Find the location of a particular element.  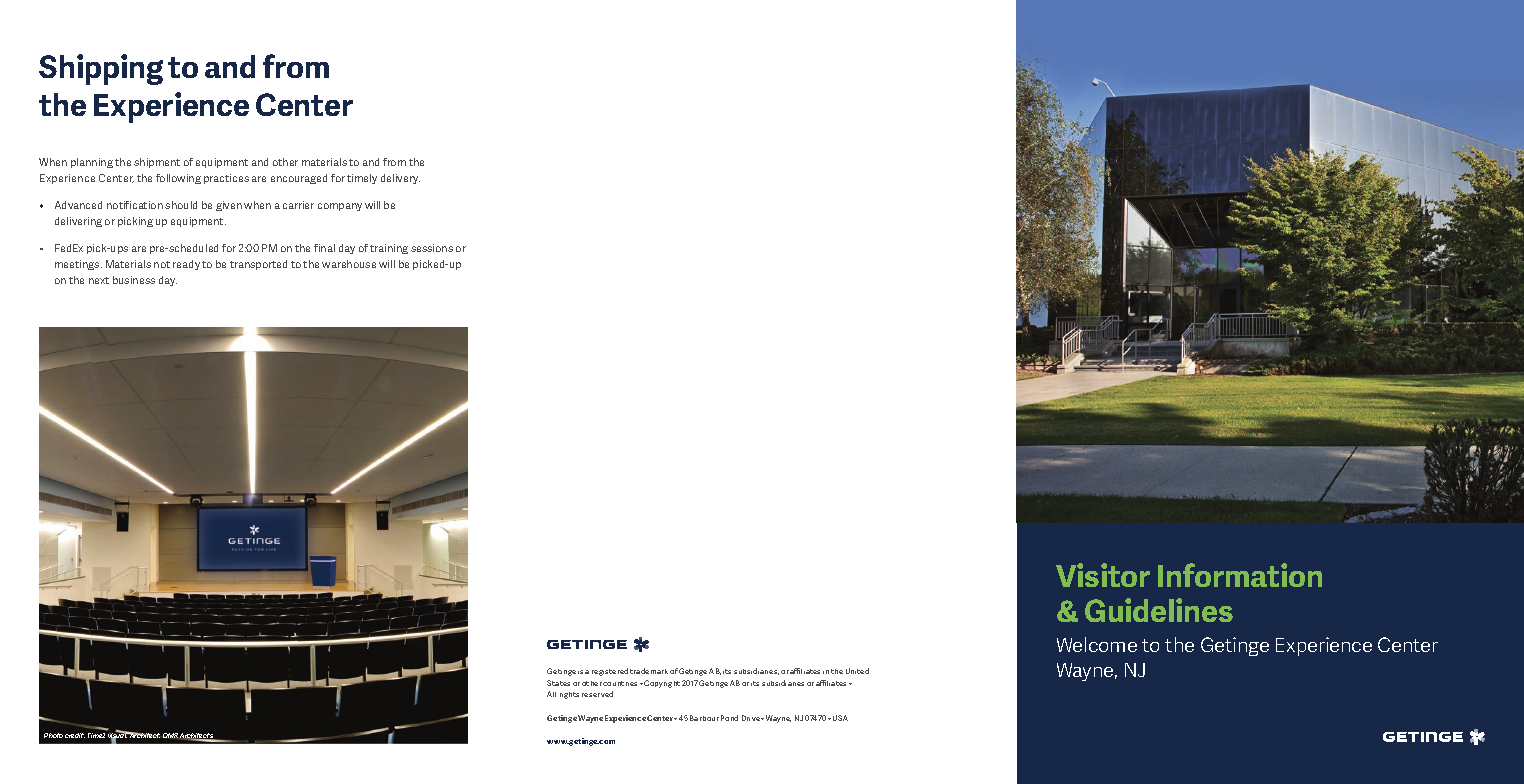

DMR is located at coordinates (170, 735).
